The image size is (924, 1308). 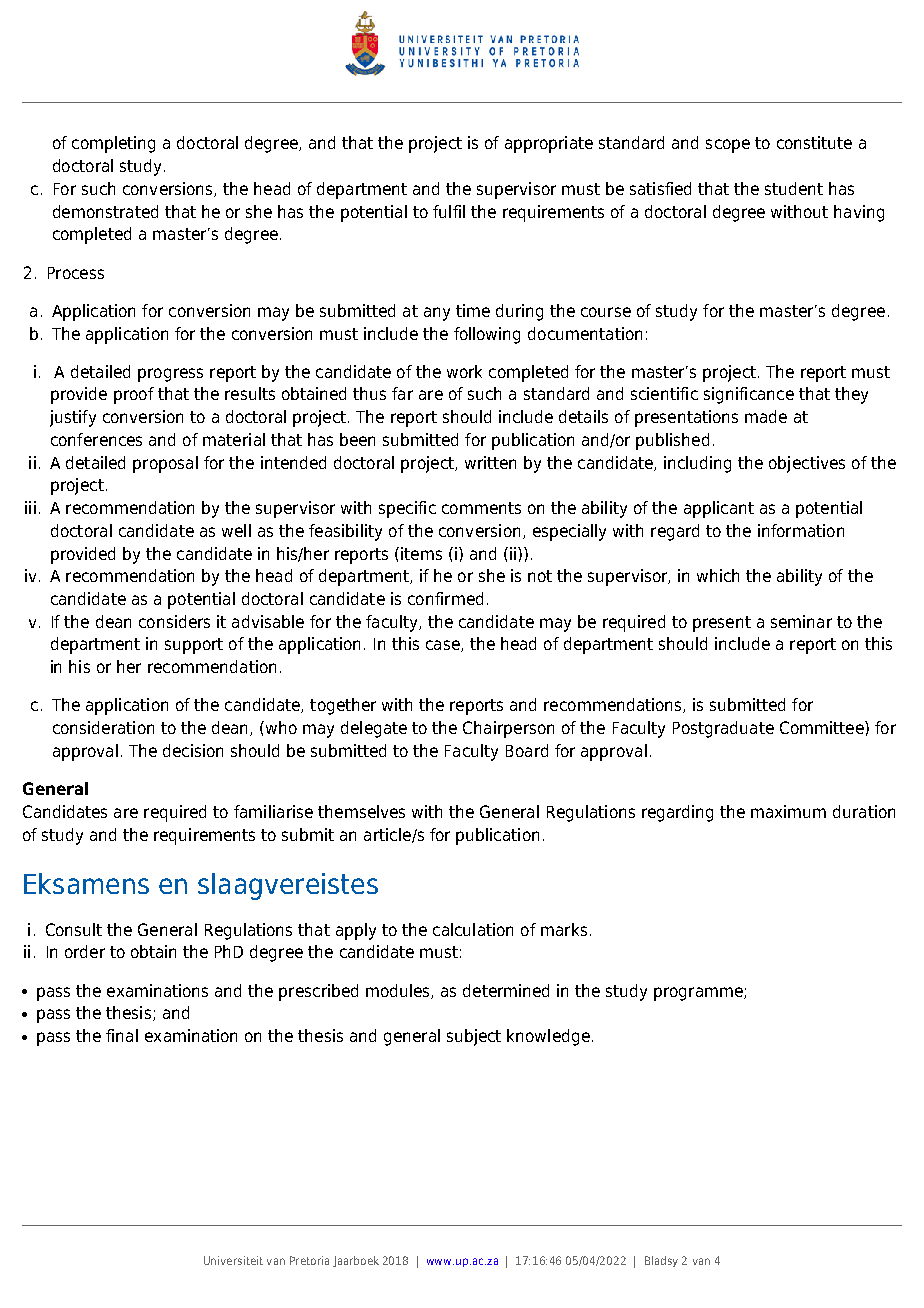 I want to click on fulfil, so click(x=449, y=211).
